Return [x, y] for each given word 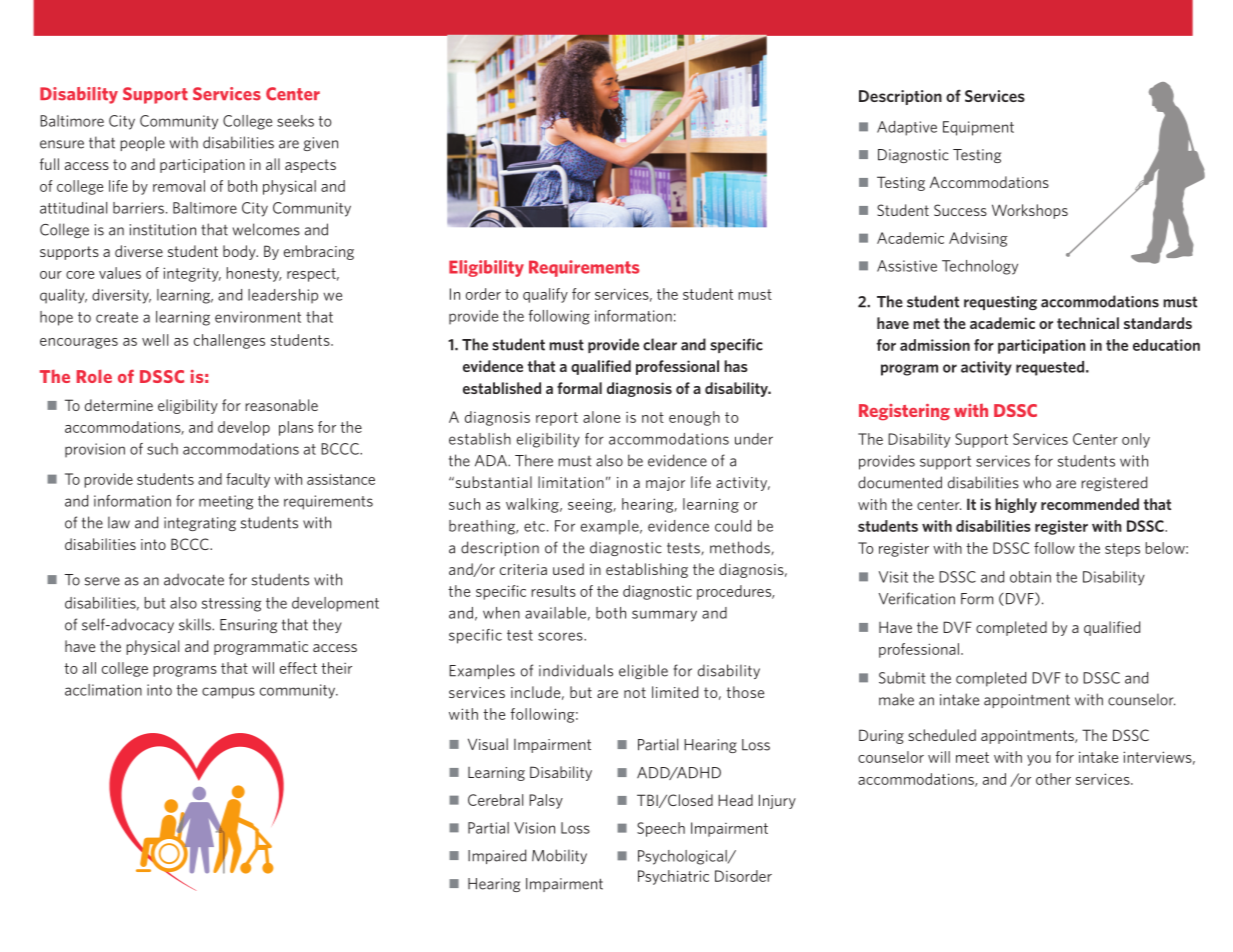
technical [1088, 323]
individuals [576, 670]
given [320, 144]
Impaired [497, 856]
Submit [902, 678]
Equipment [978, 128]
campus [228, 693]
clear [660, 344]
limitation [571, 482]
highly [1016, 505]
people [142, 143]
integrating [200, 524]
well [155, 340]
